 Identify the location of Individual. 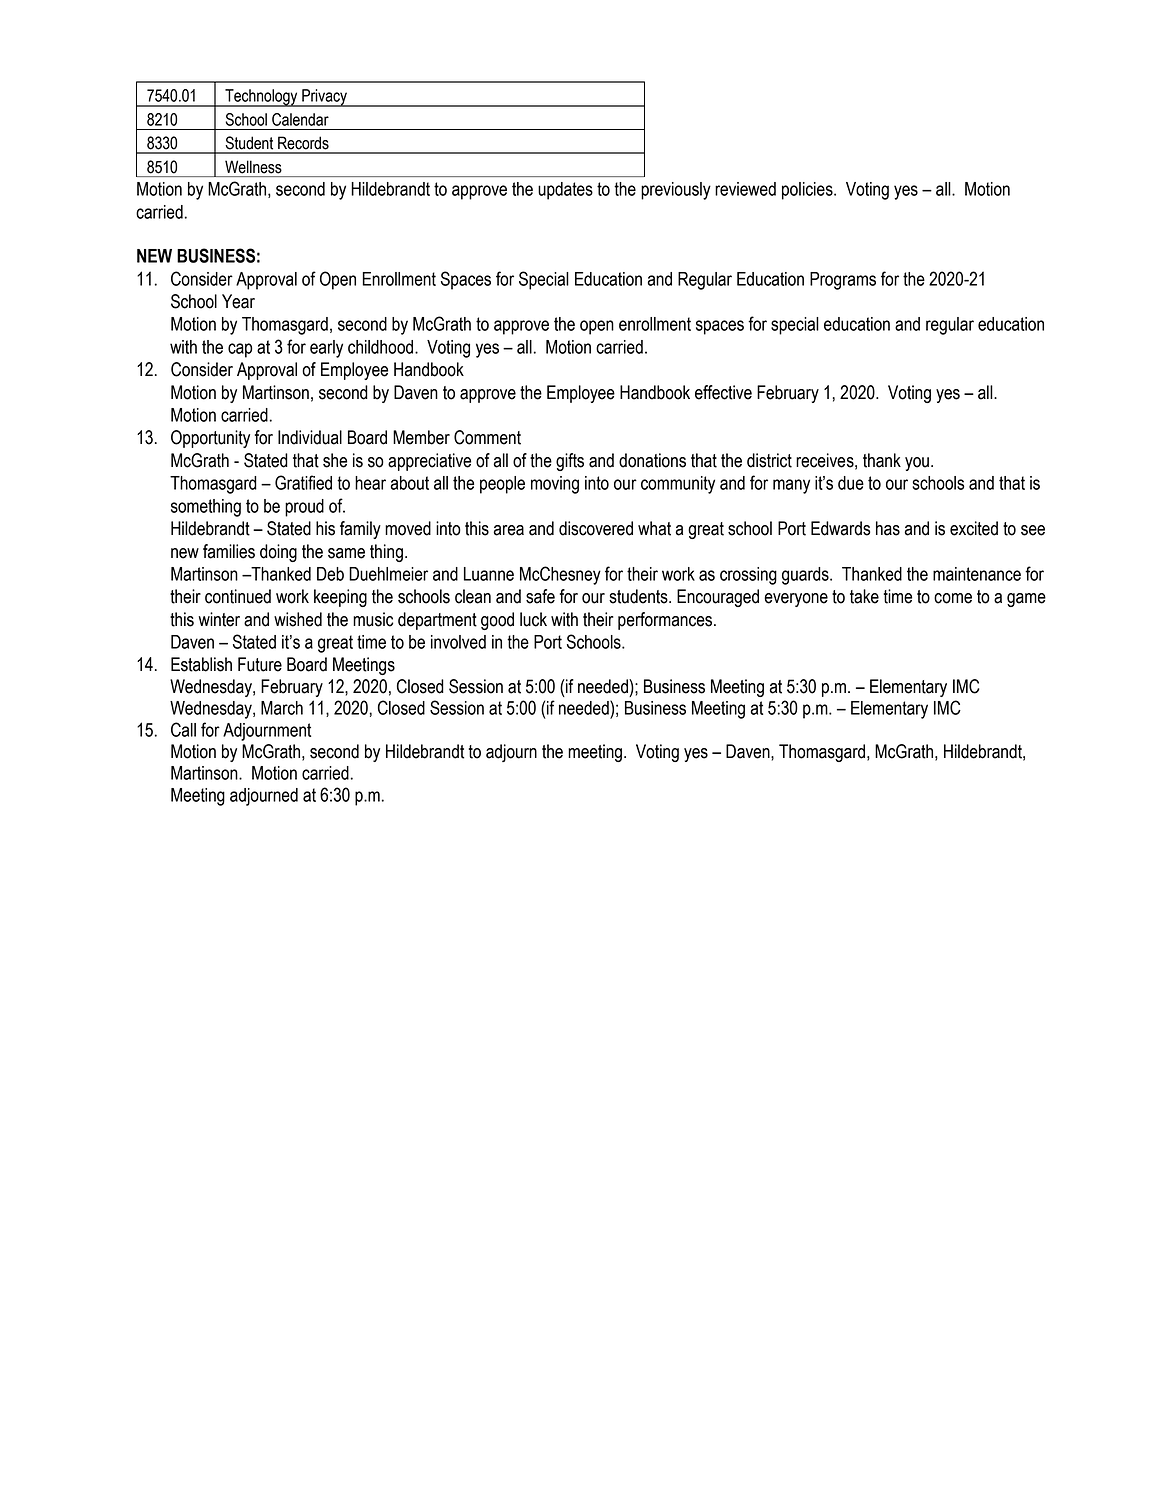
(310, 437).
